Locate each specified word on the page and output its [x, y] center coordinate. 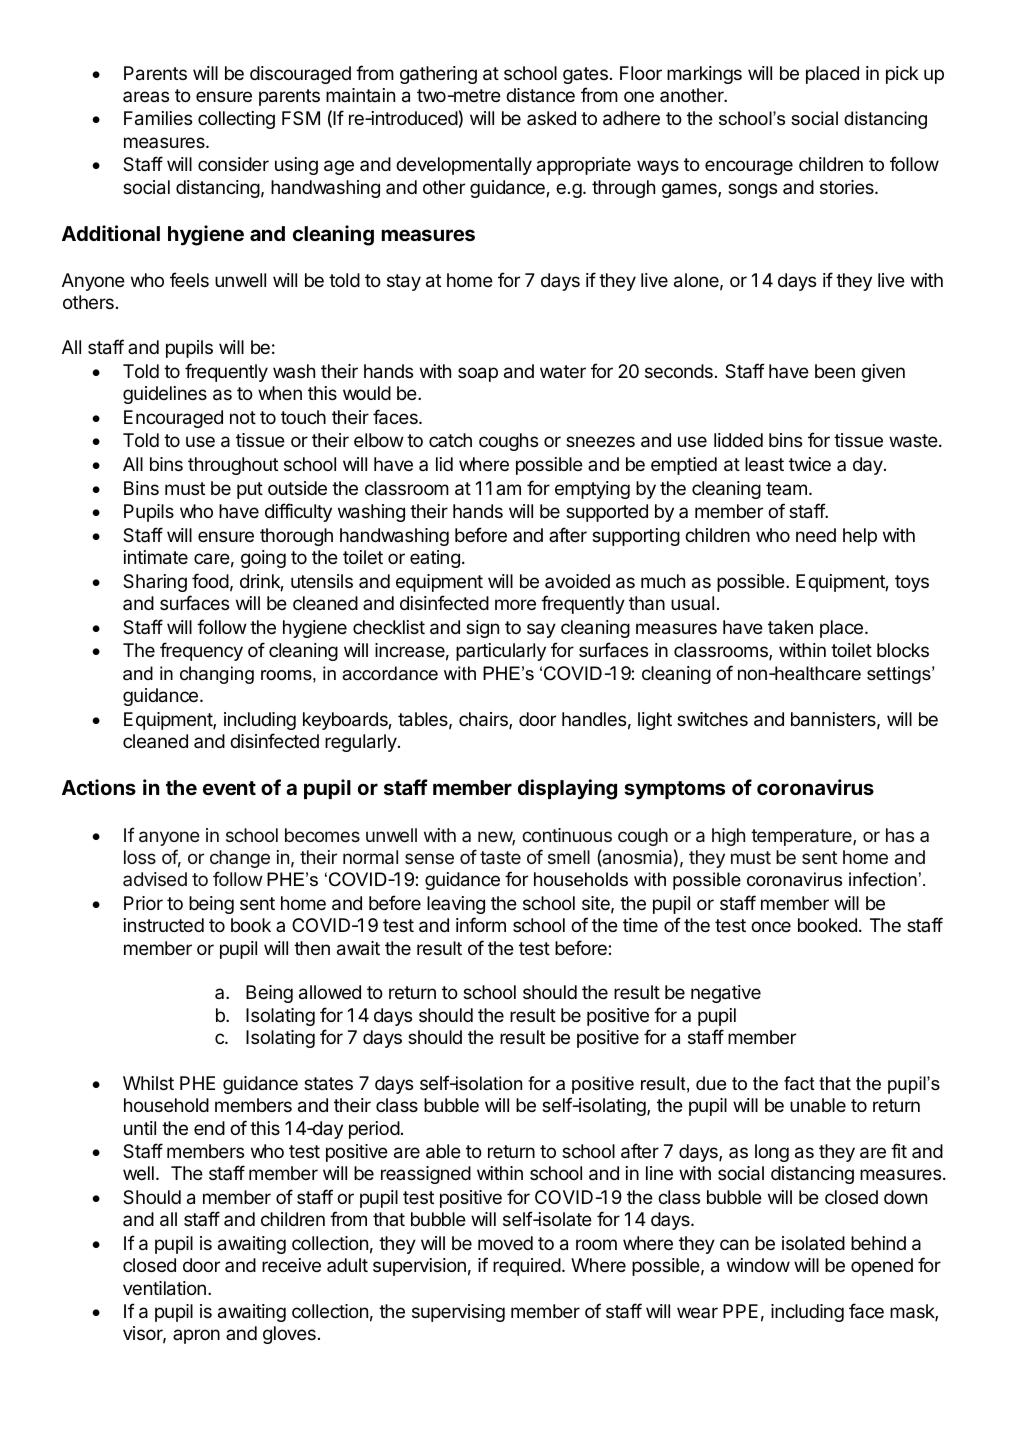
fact [799, 1083]
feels [189, 279]
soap [478, 374]
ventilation [164, 1288]
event [229, 788]
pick [902, 75]
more [515, 604]
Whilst [148, 1083]
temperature [802, 837]
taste [500, 857]
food [210, 580]
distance [540, 95]
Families [158, 118]
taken [790, 627]
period [374, 1130]
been [835, 371]
